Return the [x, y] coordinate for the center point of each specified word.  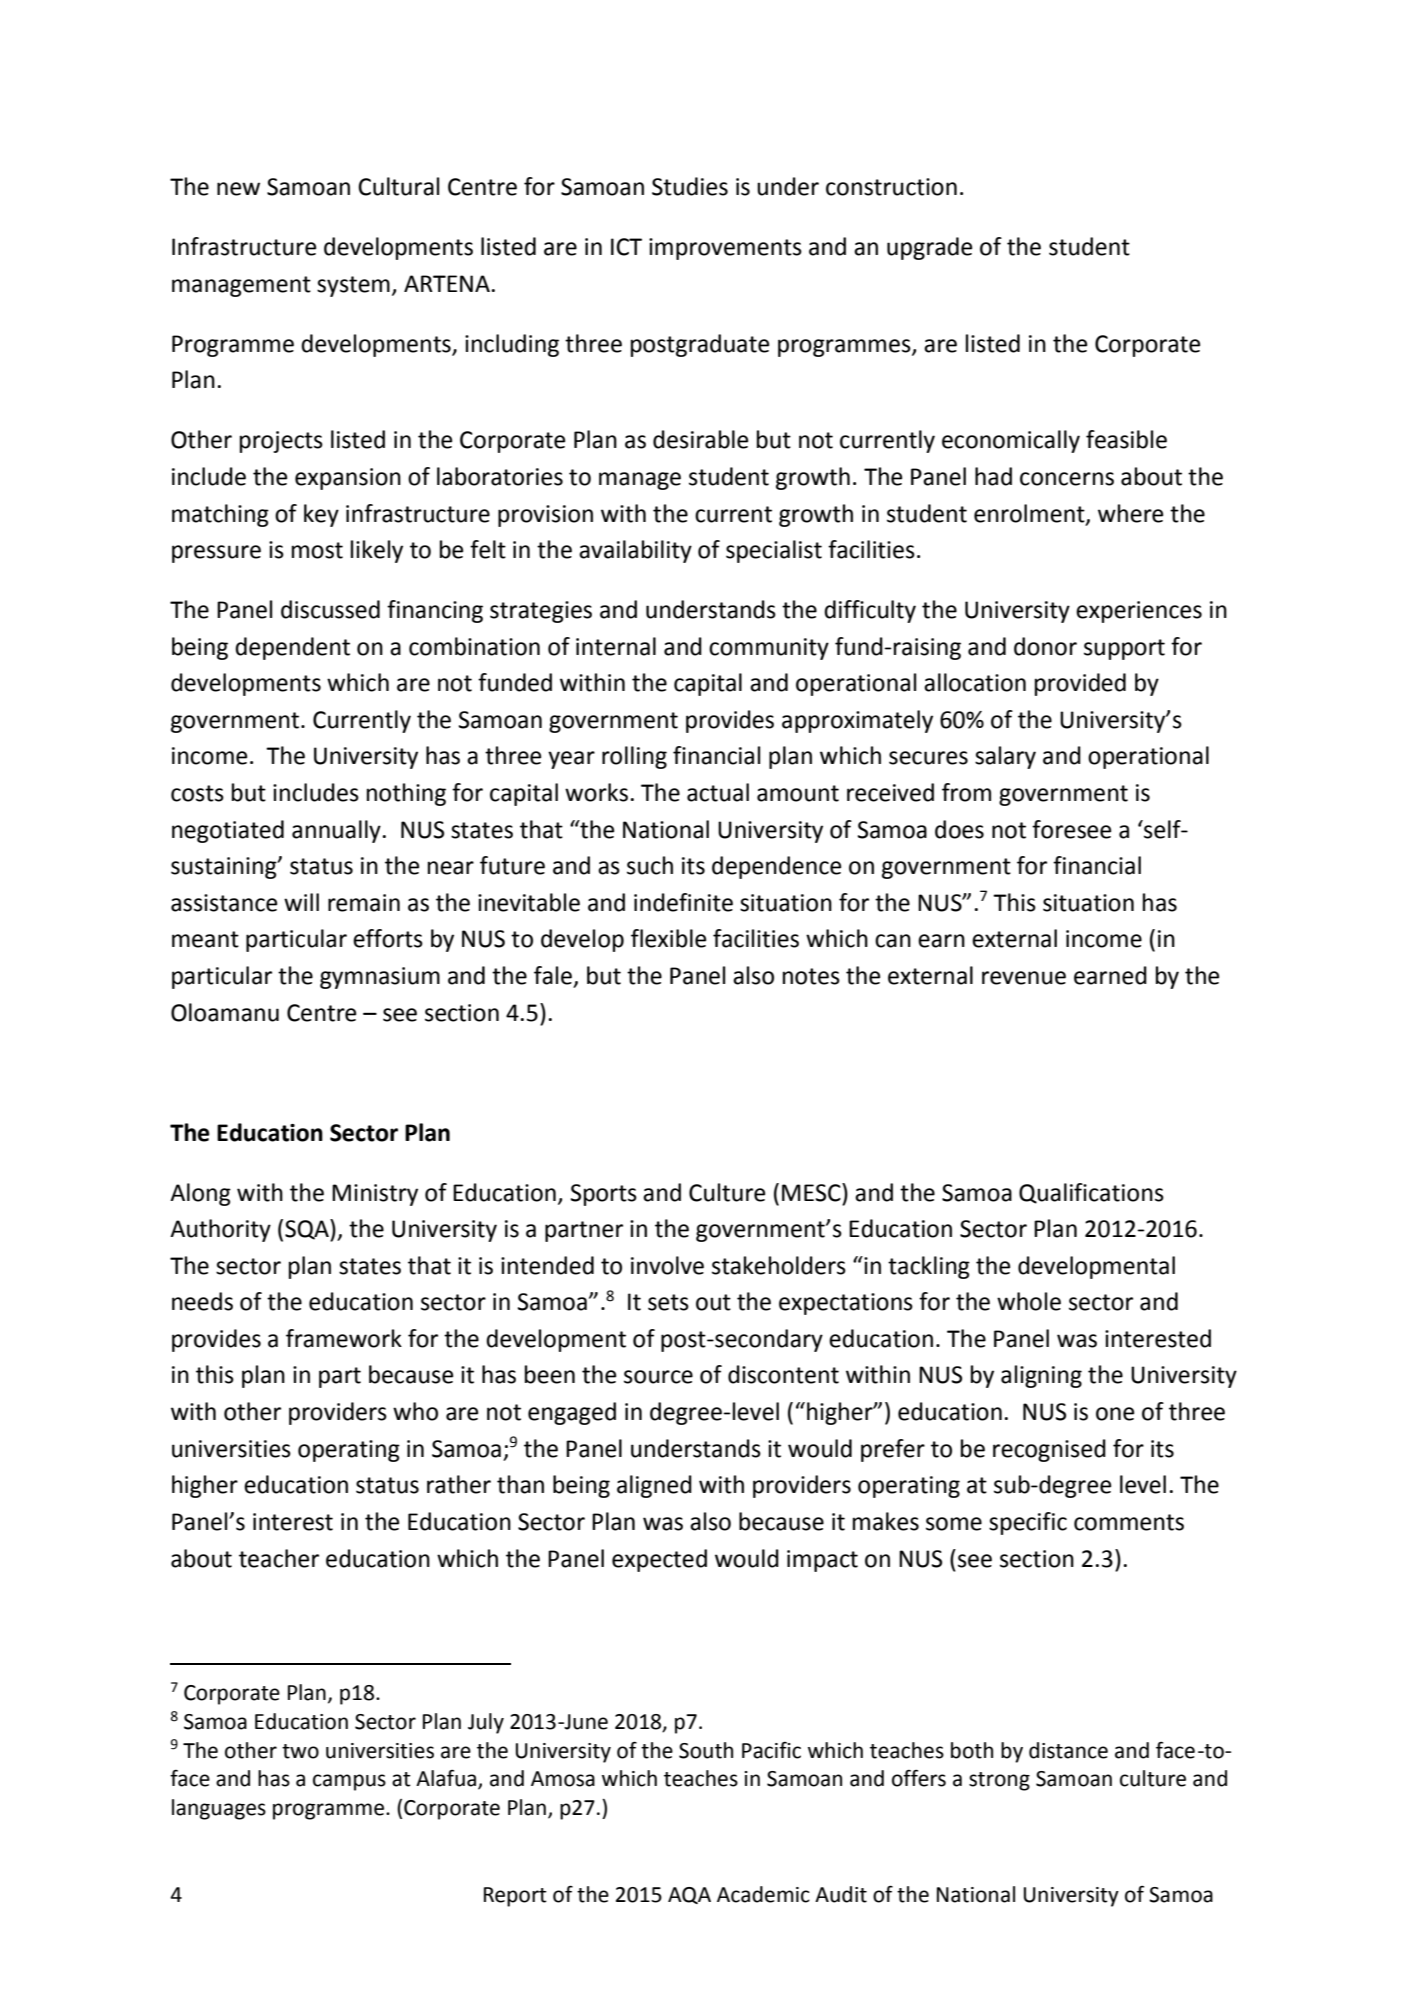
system [353, 286]
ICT [626, 247]
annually [336, 831]
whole [1029, 1301]
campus [349, 1782]
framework [344, 1338]
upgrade [929, 248]
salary [1005, 757]
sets [668, 1302]
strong [999, 1781]
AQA [689, 1895]
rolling [634, 757]
